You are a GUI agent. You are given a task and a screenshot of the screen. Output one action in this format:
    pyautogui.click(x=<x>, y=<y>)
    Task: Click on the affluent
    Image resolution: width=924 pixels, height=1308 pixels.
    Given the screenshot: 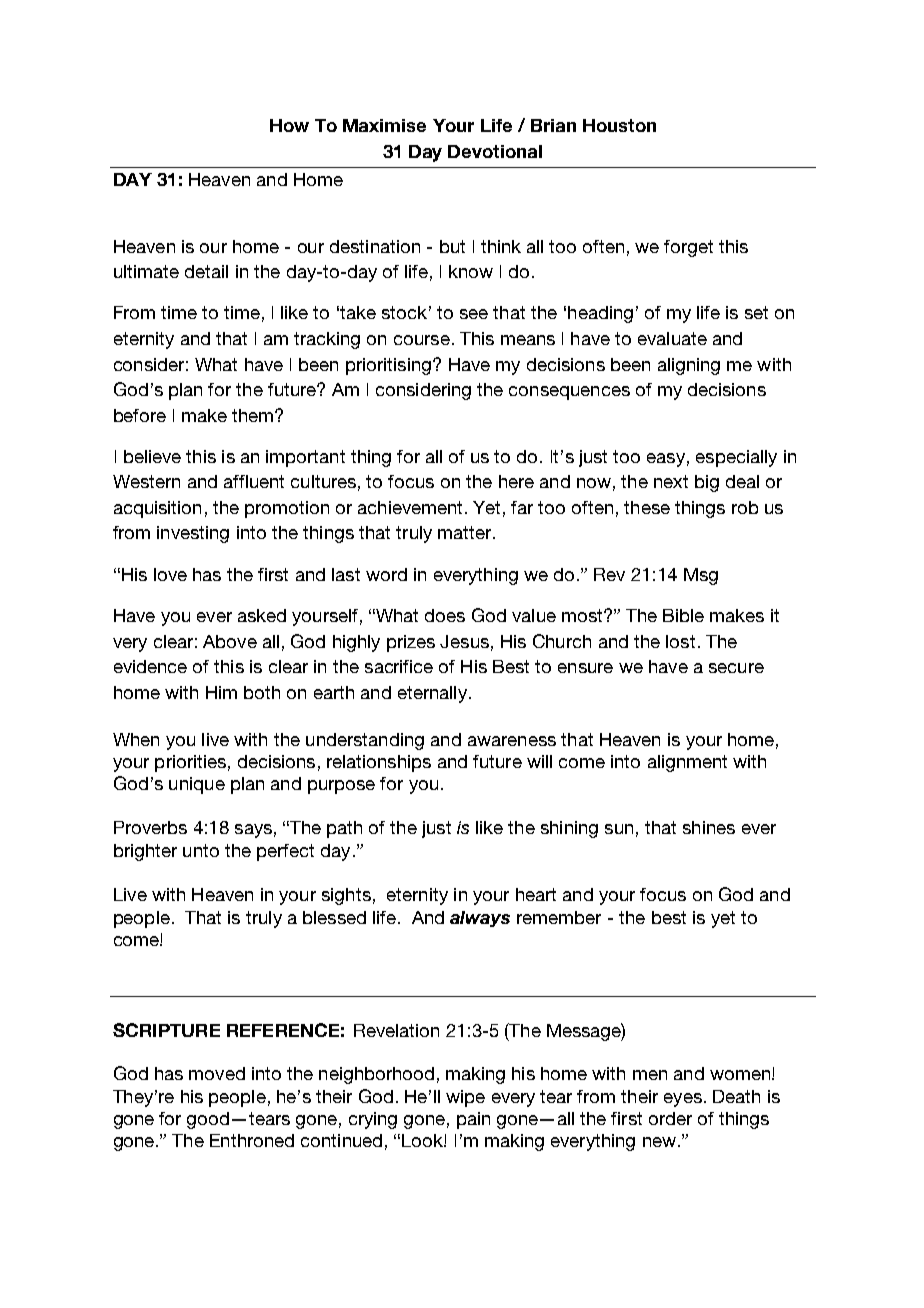 What is the action you would take?
    pyautogui.click(x=254, y=481)
